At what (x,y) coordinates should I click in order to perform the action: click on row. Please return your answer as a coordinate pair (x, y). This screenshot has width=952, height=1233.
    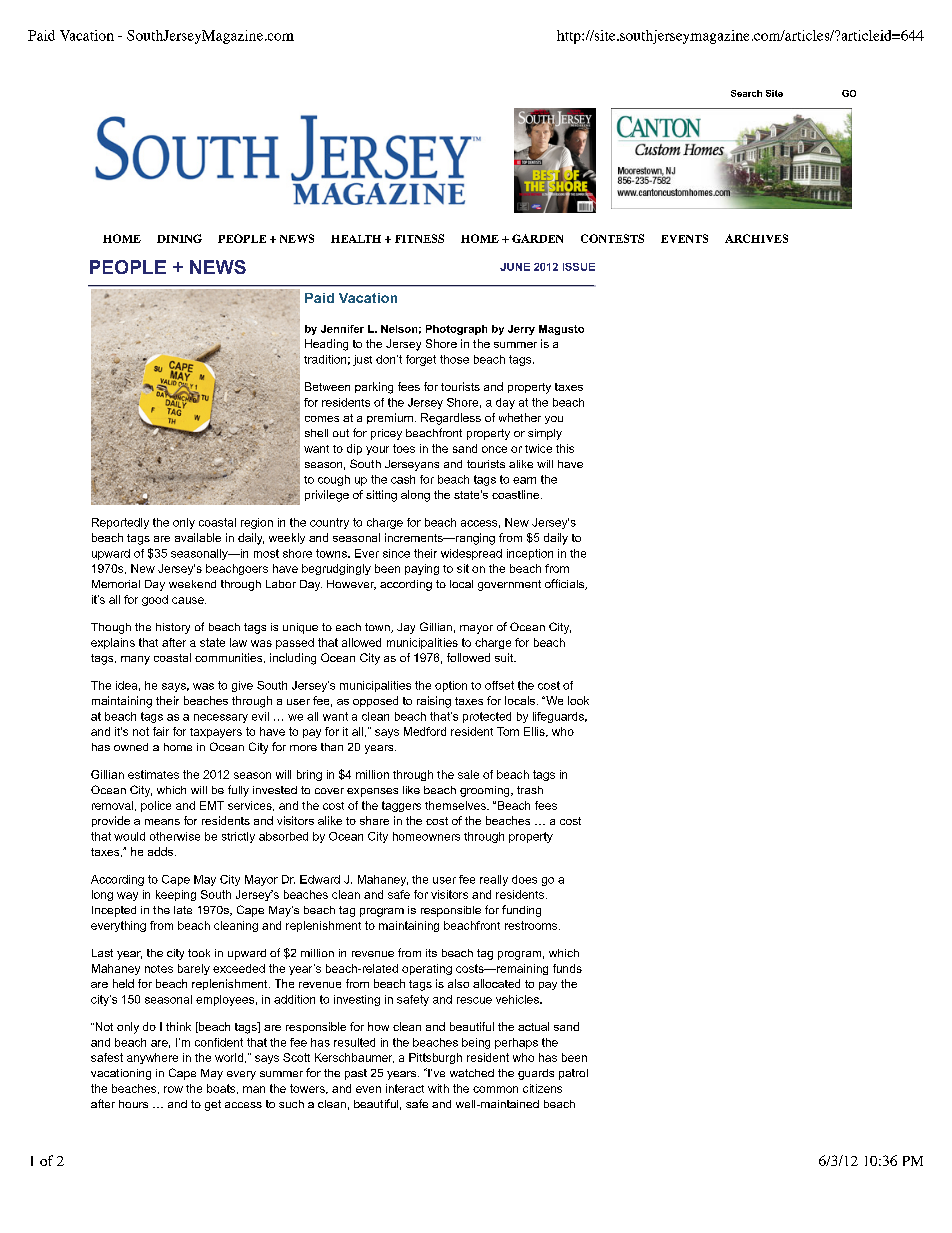
    Looking at the image, I should click on (173, 1089).
